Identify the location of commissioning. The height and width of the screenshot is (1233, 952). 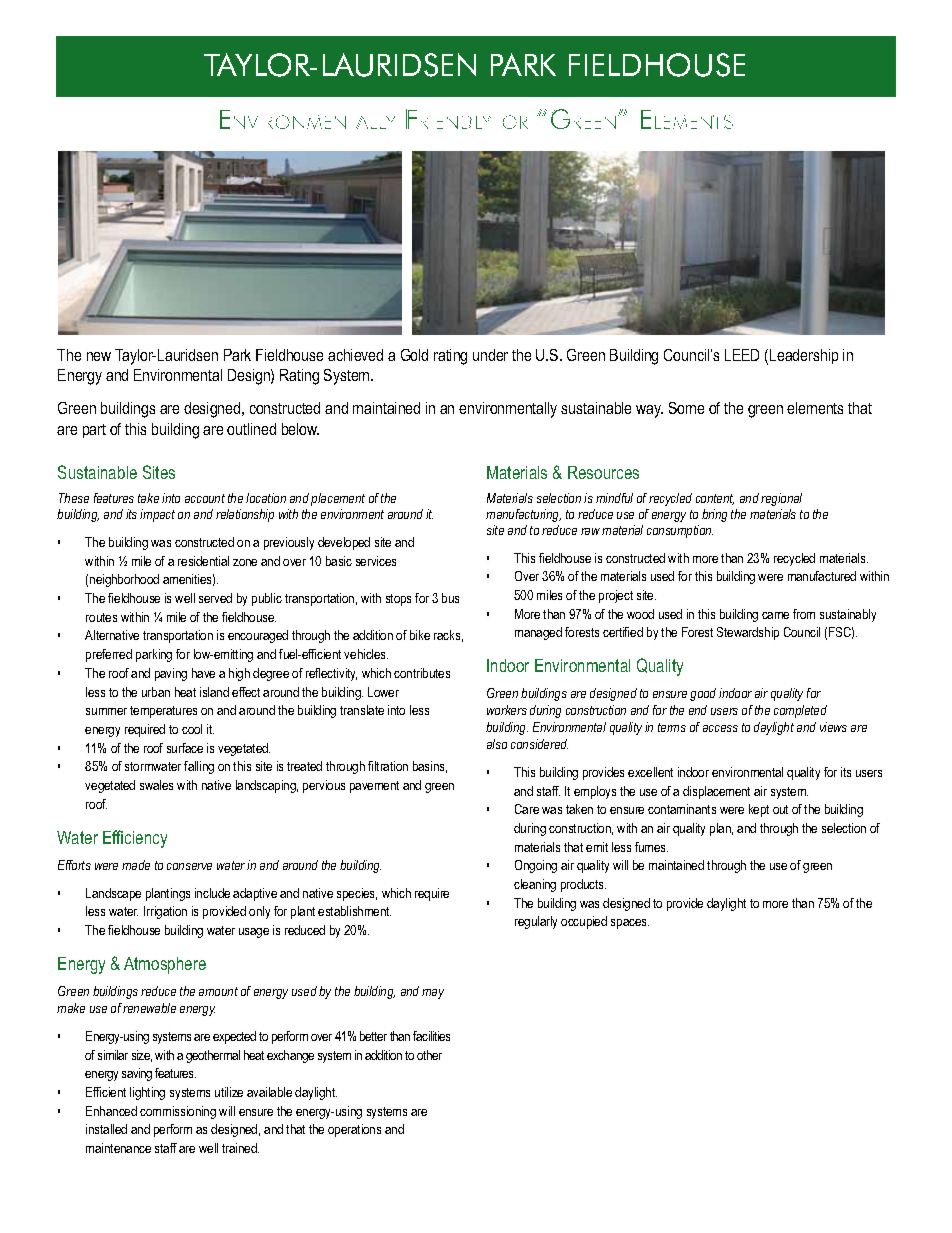
(178, 1112).
